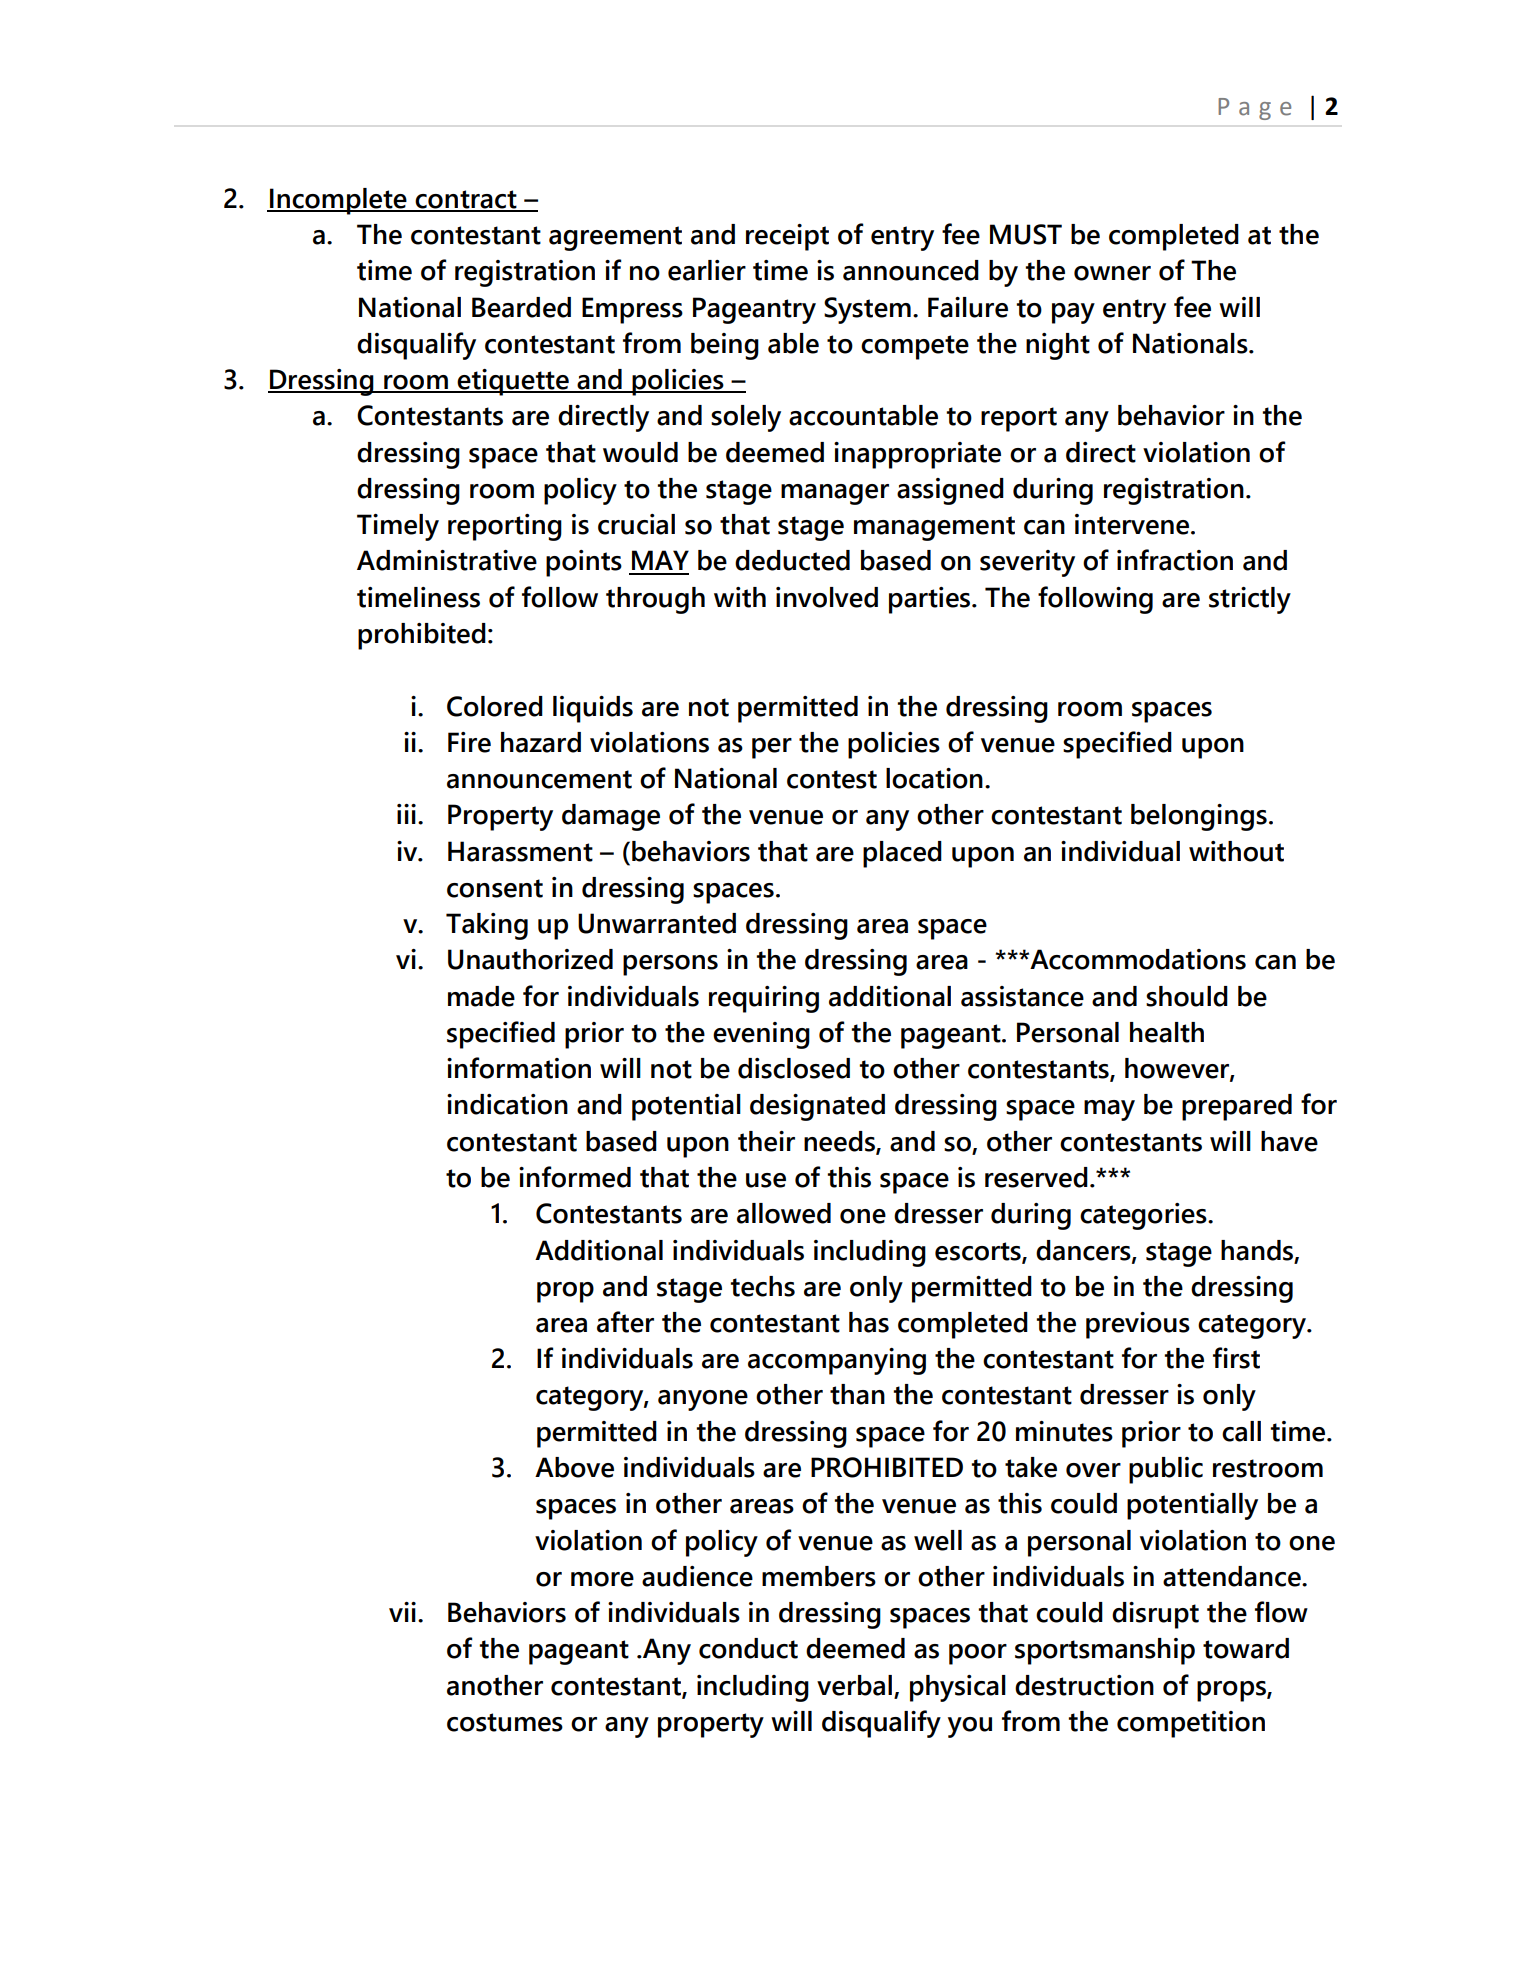 Image resolution: width=1517 pixels, height=1963 pixels. What do you see at coordinates (1112, 273) in the document?
I see `owner` at bounding box center [1112, 273].
